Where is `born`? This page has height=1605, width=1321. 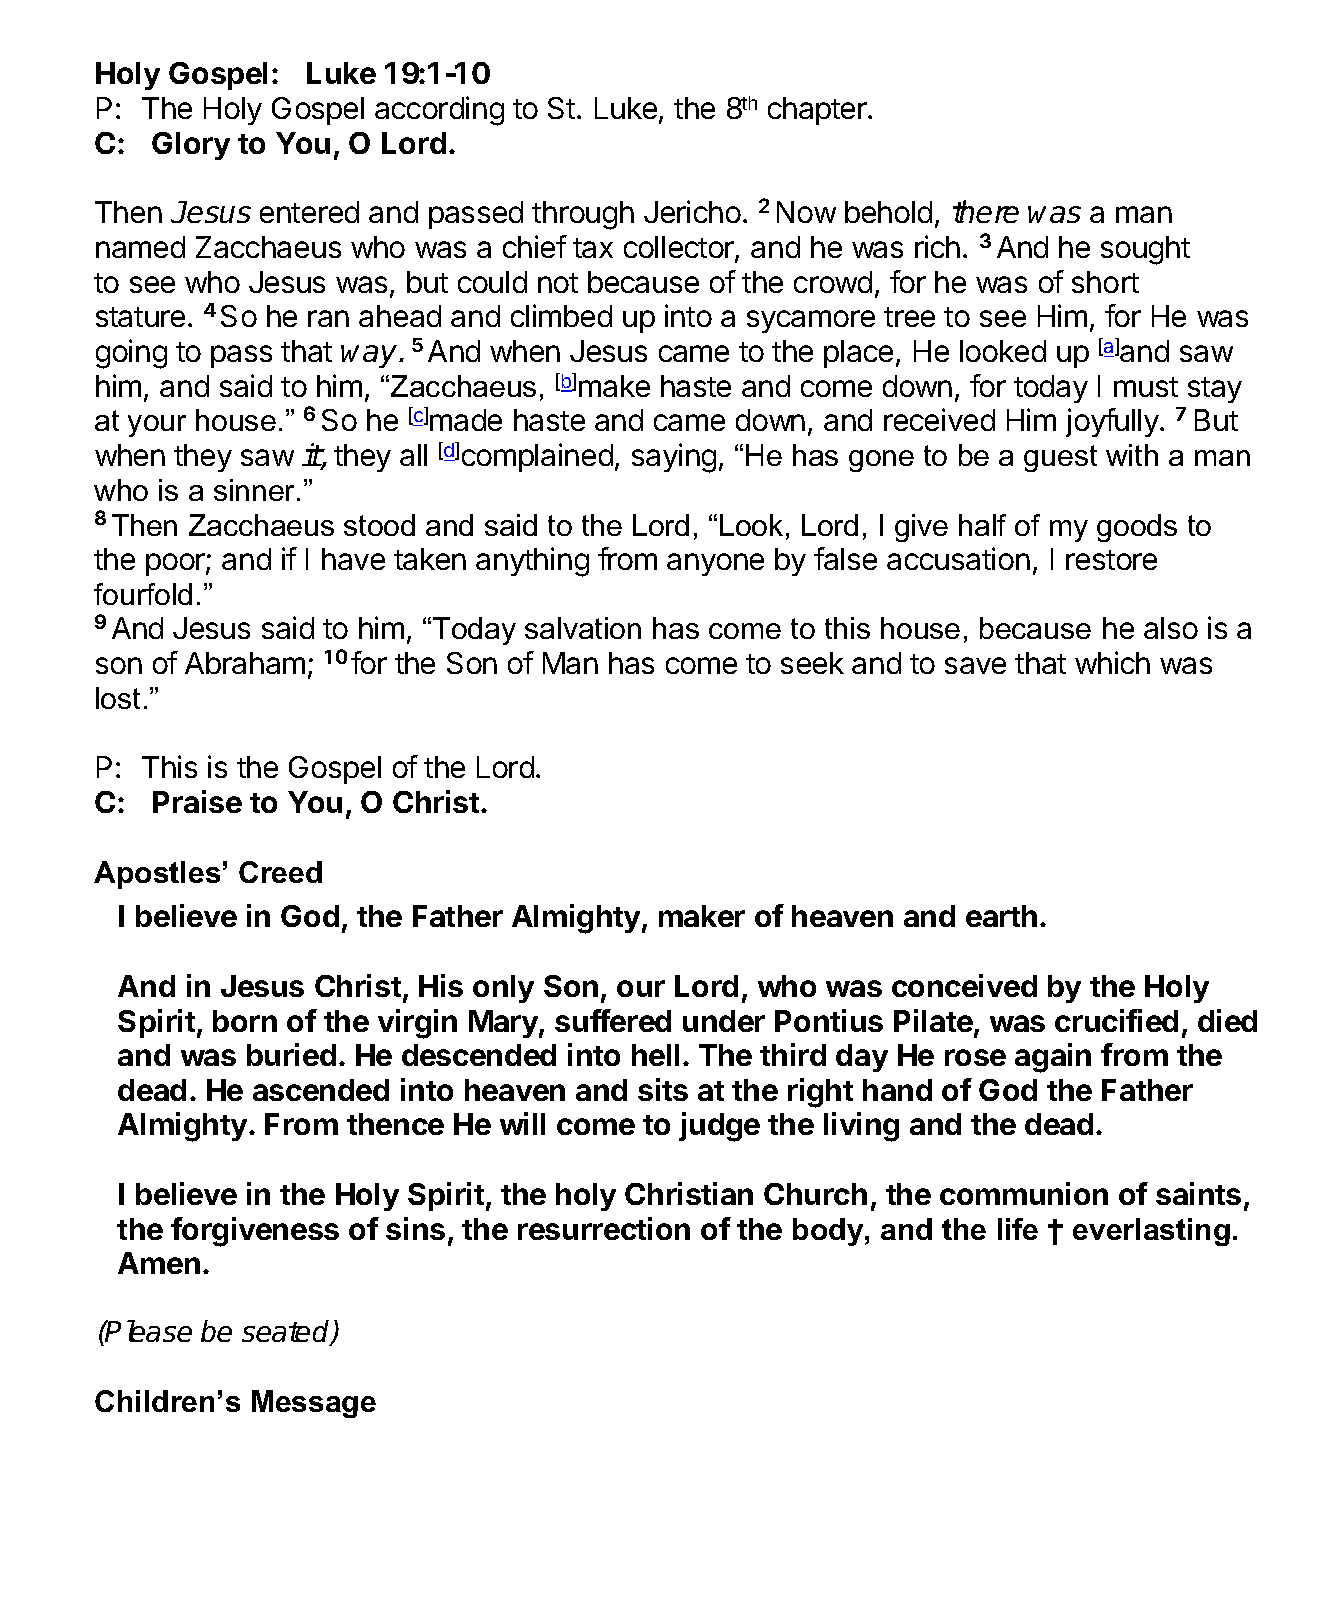
born is located at coordinates (245, 1021).
